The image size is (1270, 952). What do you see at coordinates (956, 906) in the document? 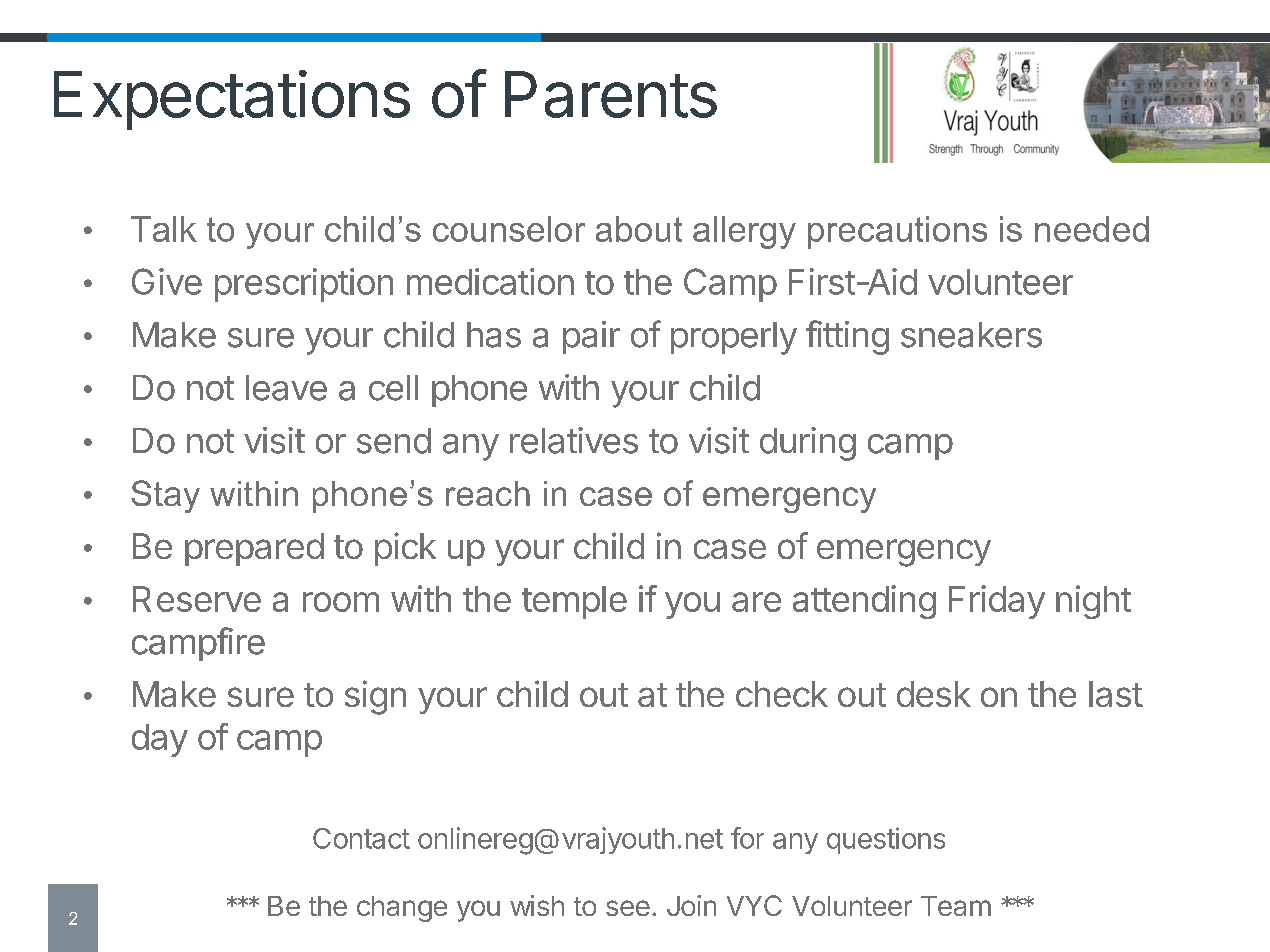
I see `Team` at bounding box center [956, 906].
